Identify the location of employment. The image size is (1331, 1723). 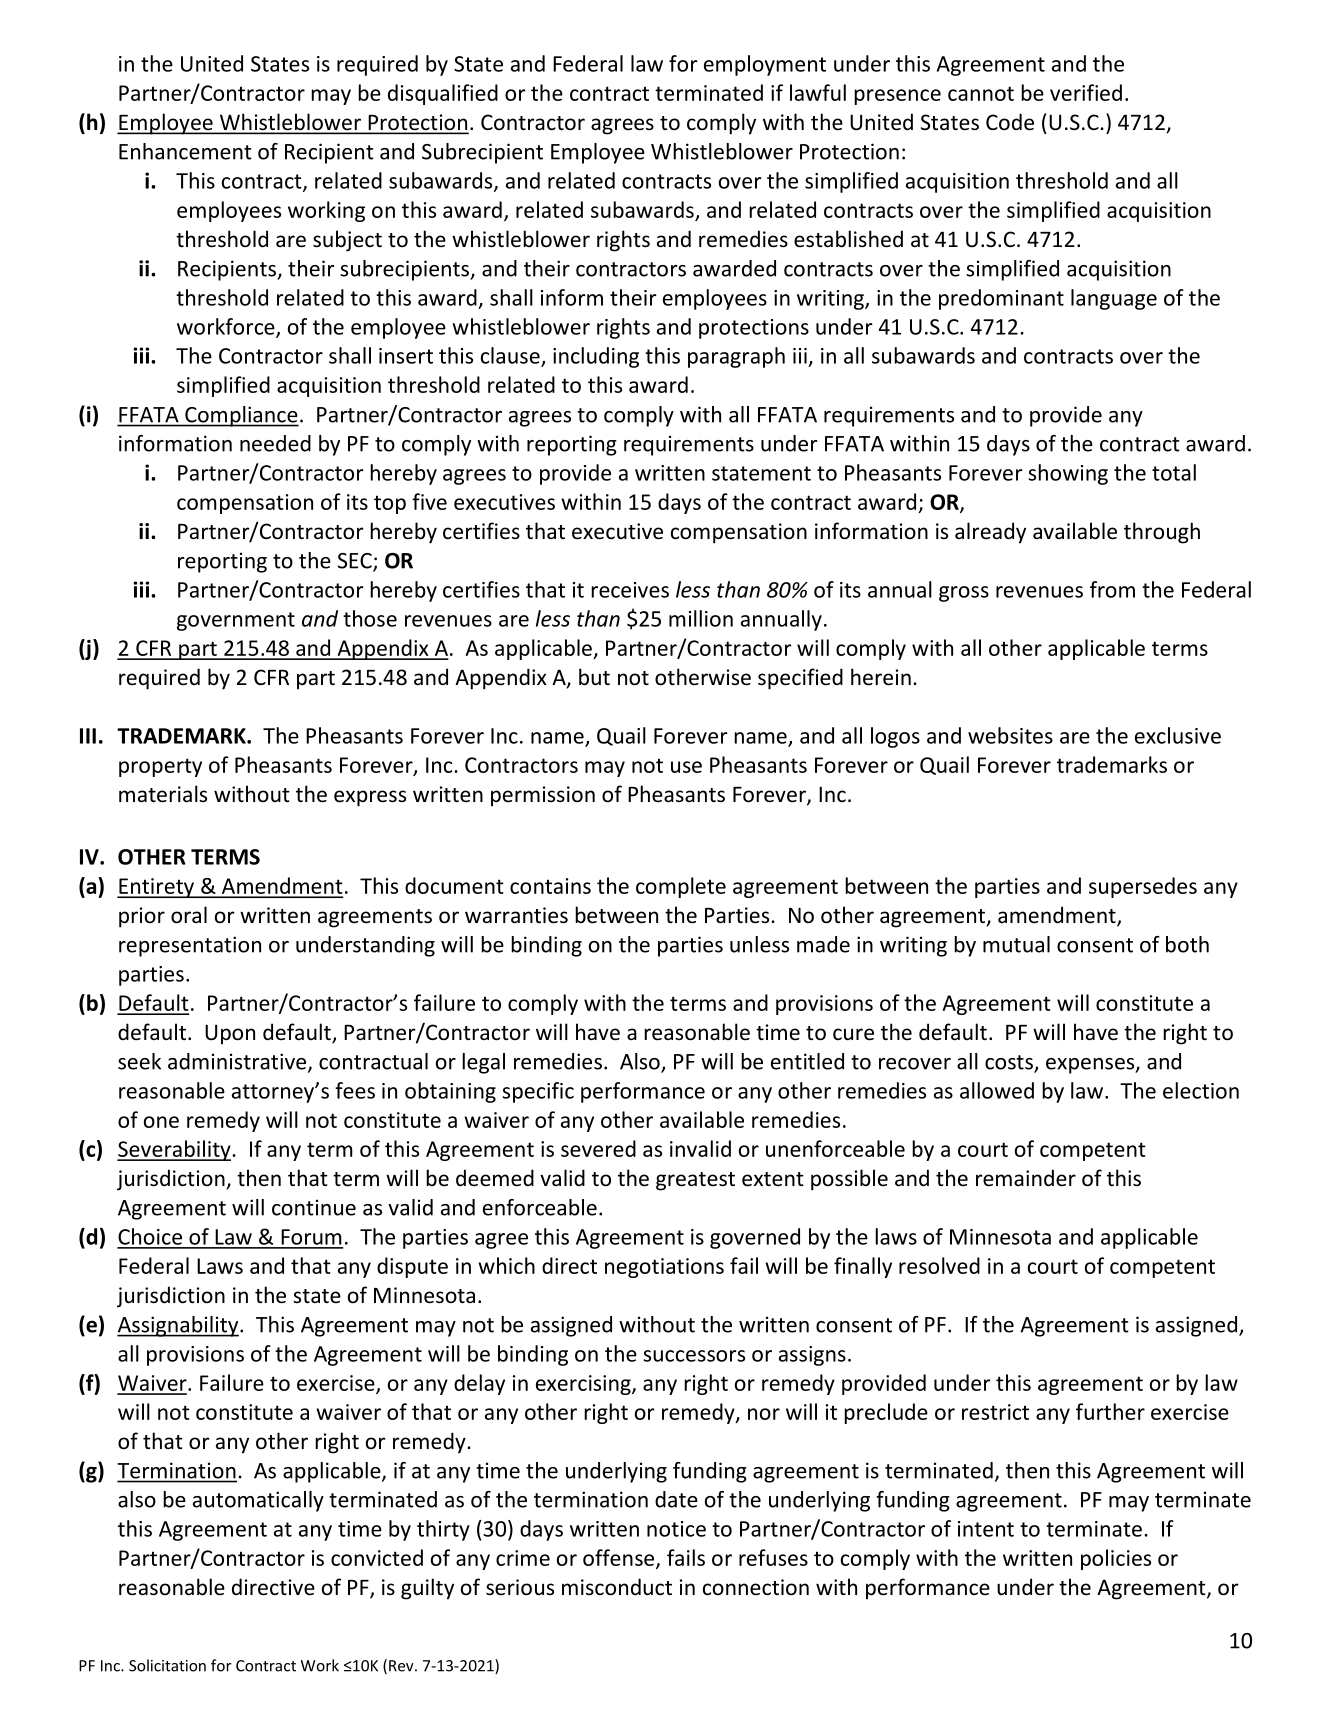
(765, 65).
